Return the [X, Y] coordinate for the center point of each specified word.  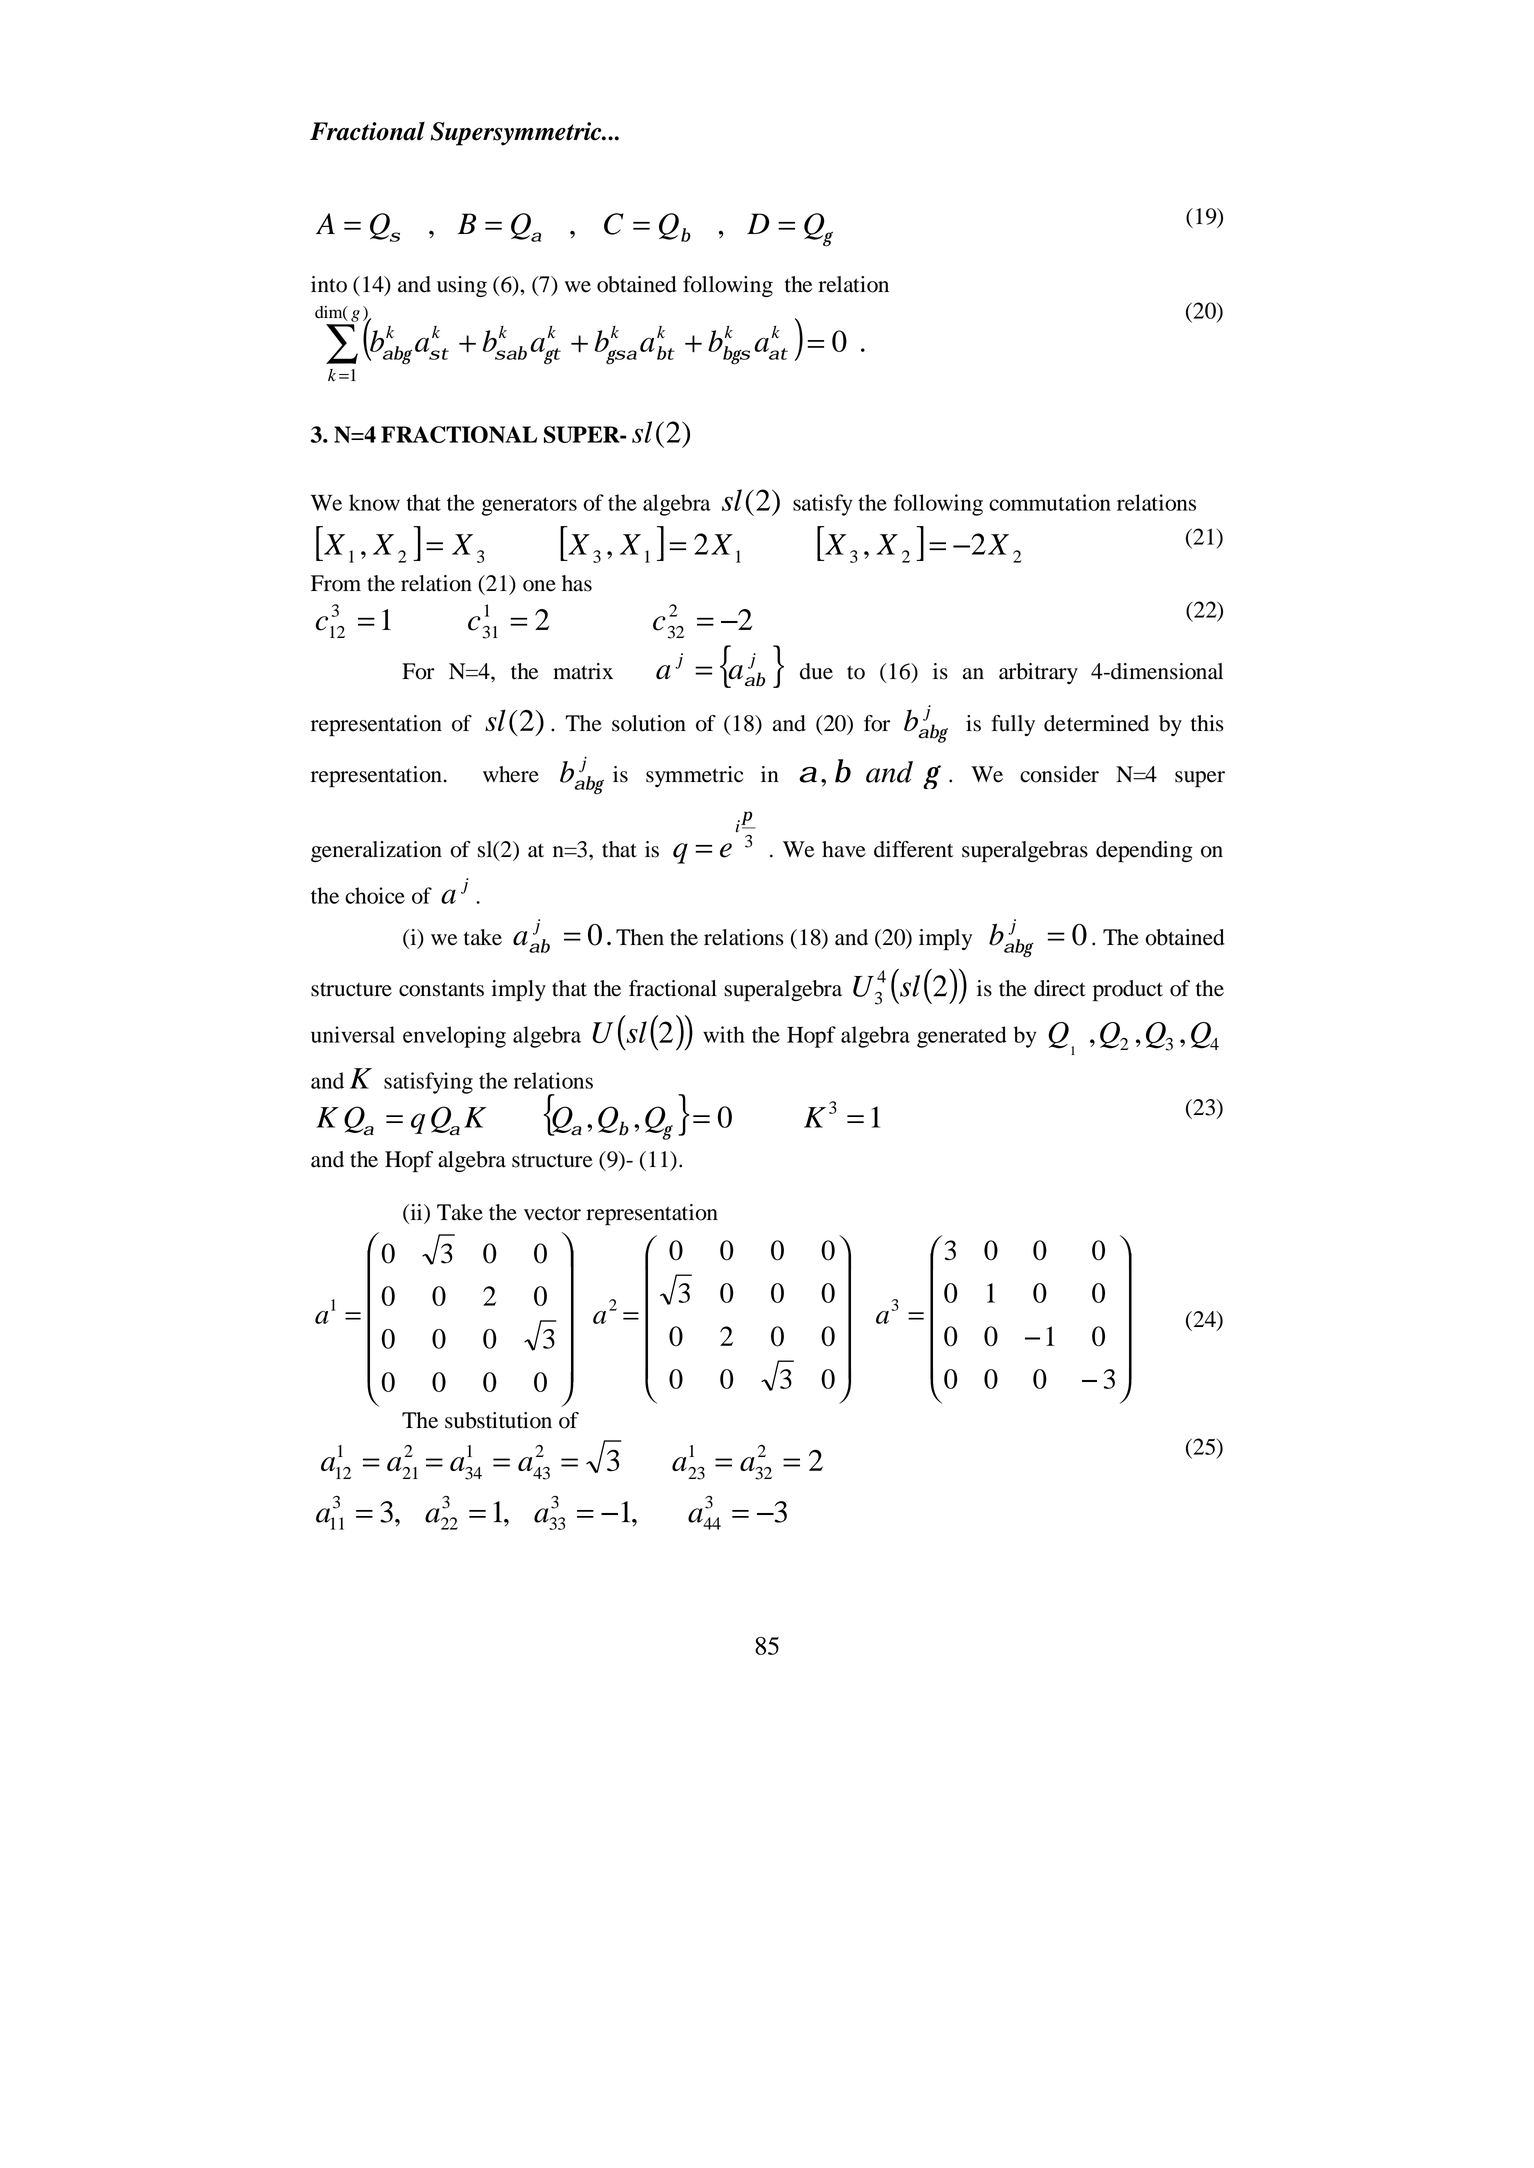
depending [1144, 852]
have [844, 849]
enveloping [454, 1037]
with [724, 1034]
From [336, 583]
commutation [1050, 502]
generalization [376, 851]
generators [529, 506]
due [816, 671]
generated [962, 1037]
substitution [498, 1420]
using [462, 286]
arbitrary [1038, 673]
